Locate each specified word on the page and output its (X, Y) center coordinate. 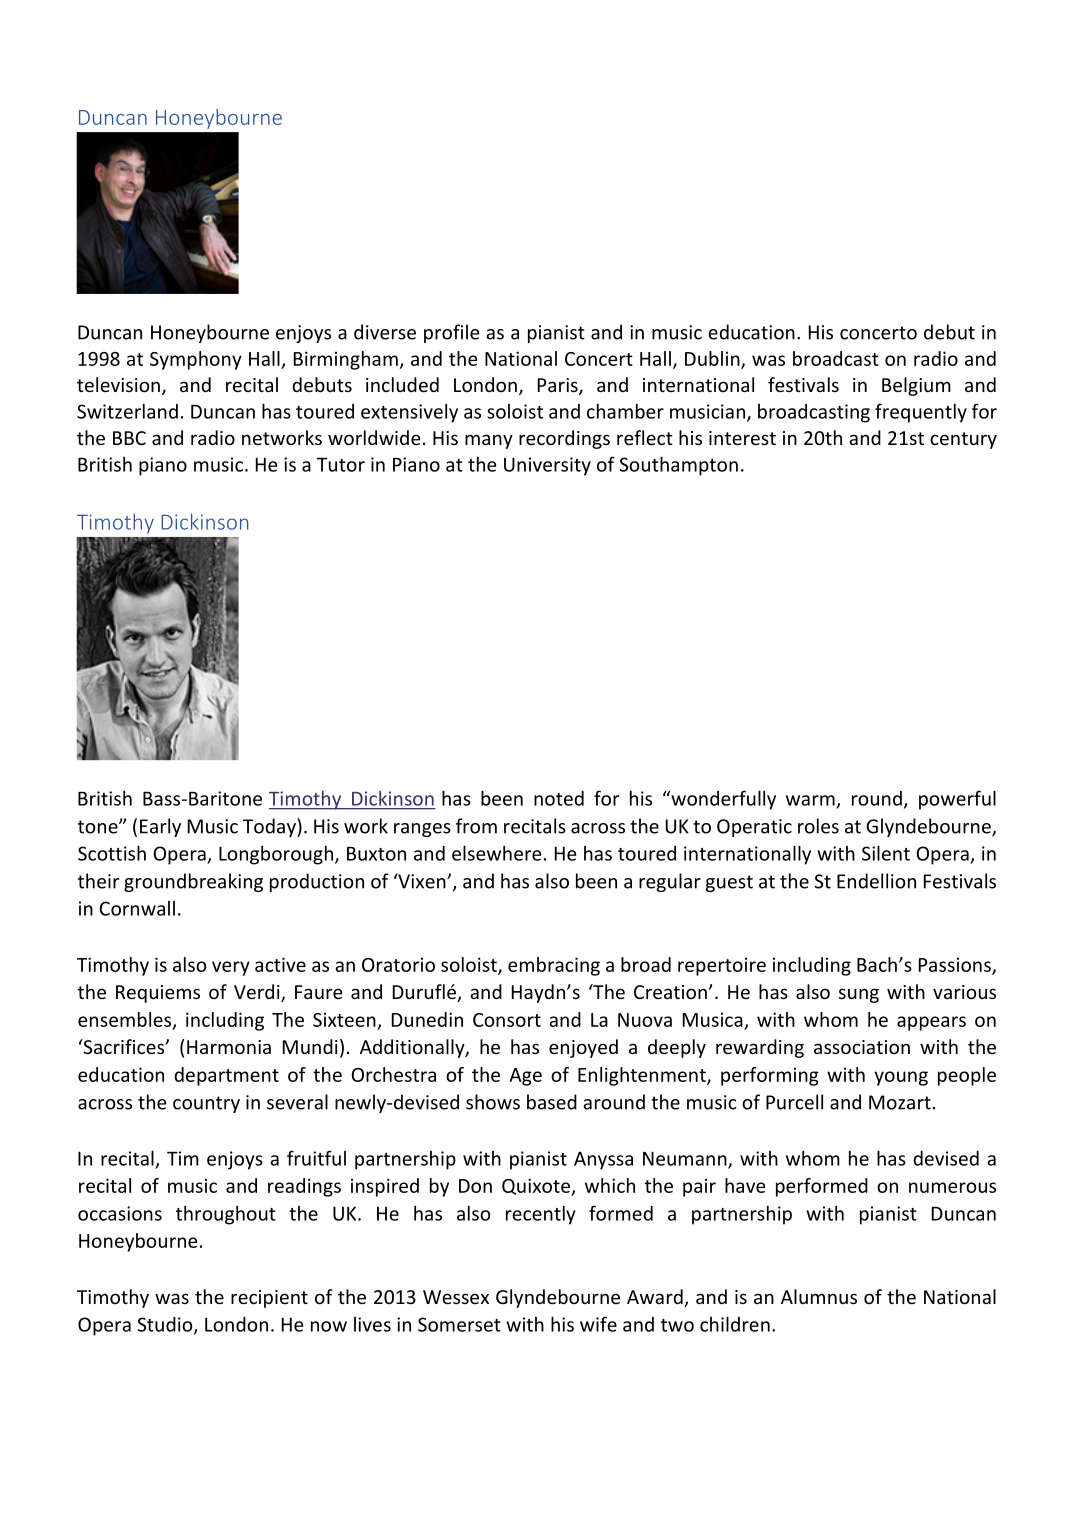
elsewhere (497, 853)
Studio (166, 1325)
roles (818, 826)
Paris (559, 386)
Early (160, 827)
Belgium (916, 386)
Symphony (196, 360)
